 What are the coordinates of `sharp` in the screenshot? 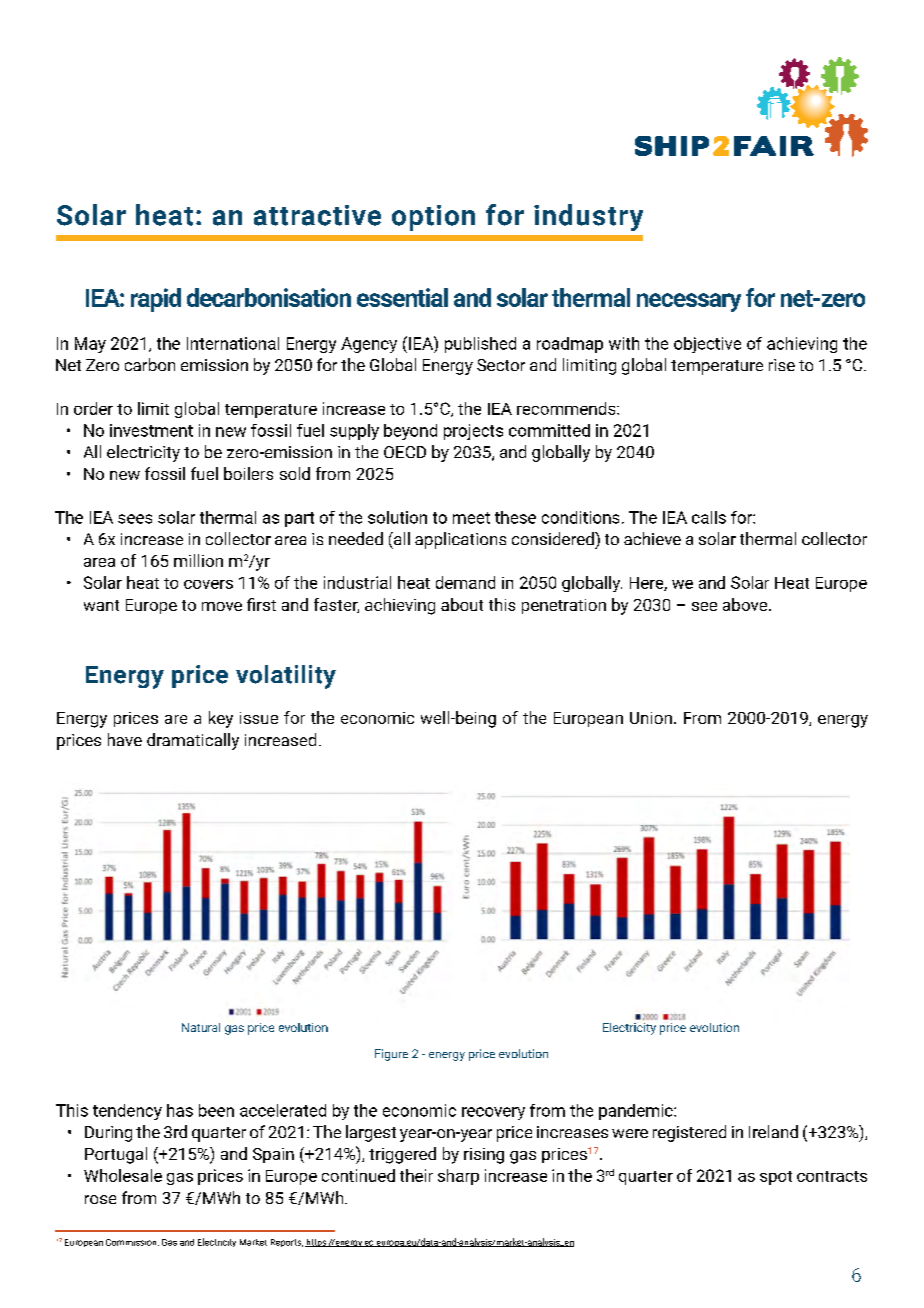 It's located at (458, 1177).
